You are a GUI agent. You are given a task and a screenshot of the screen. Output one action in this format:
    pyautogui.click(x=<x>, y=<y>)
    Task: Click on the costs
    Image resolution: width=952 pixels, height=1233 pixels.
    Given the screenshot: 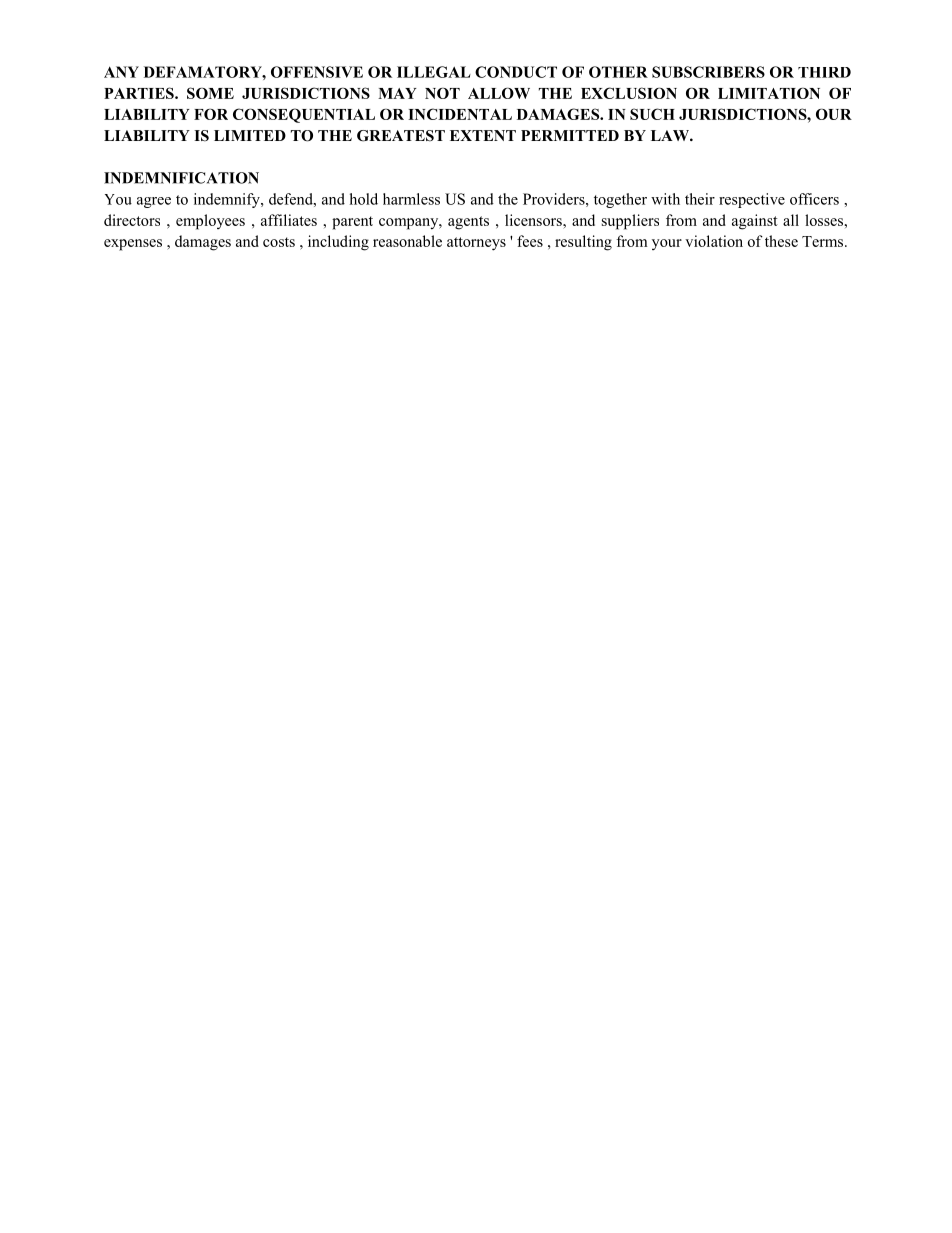 What is the action you would take?
    pyautogui.click(x=279, y=242)
